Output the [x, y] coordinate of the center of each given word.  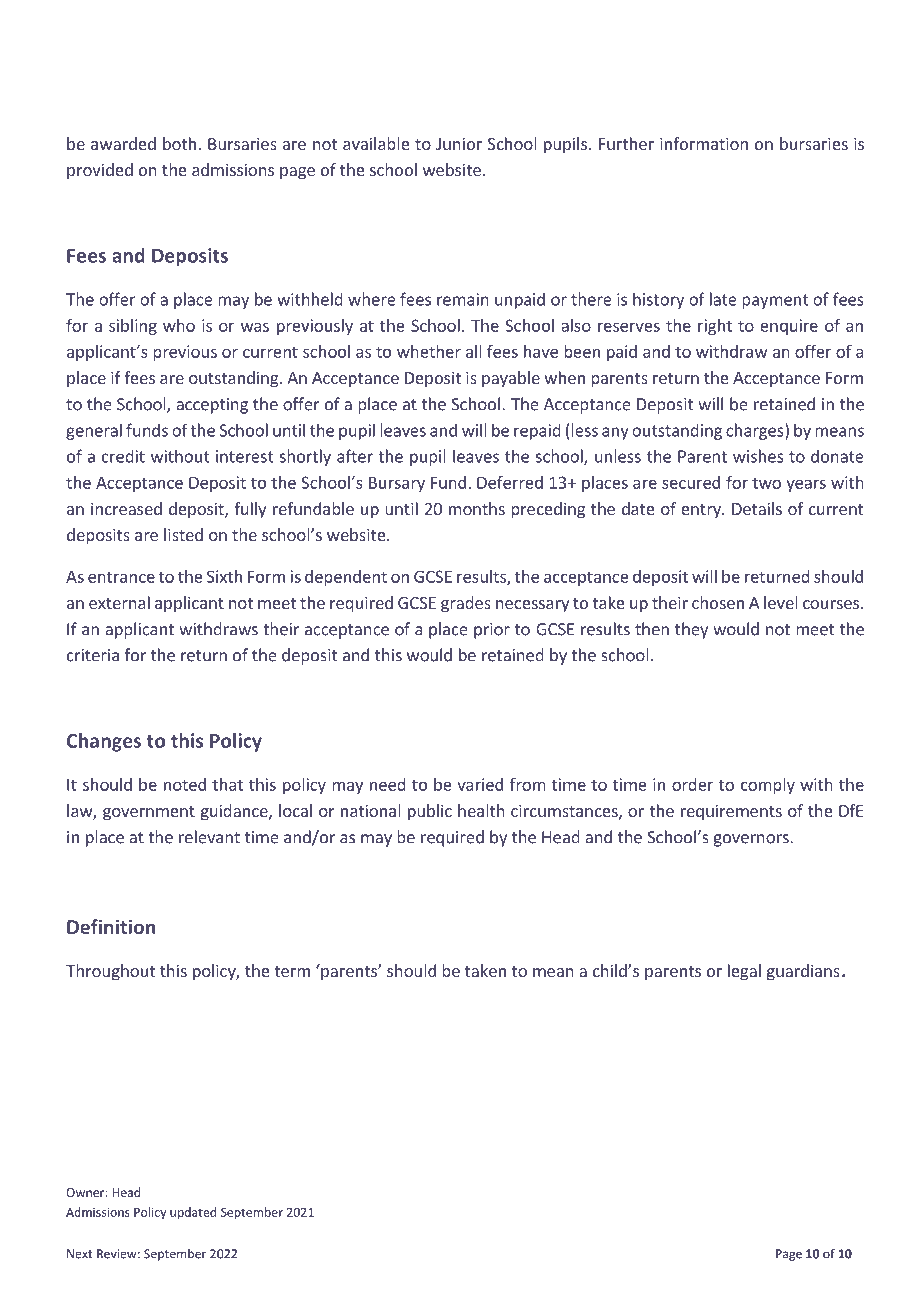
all [473, 351]
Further [626, 143]
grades [466, 604]
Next [79, 1254]
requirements [731, 813]
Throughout [110, 972]
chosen [718, 602]
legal [744, 972]
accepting [212, 406]
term [292, 971]
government [149, 813]
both [179, 143]
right [715, 327]
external [119, 602]
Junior [459, 144]
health [481, 810]
